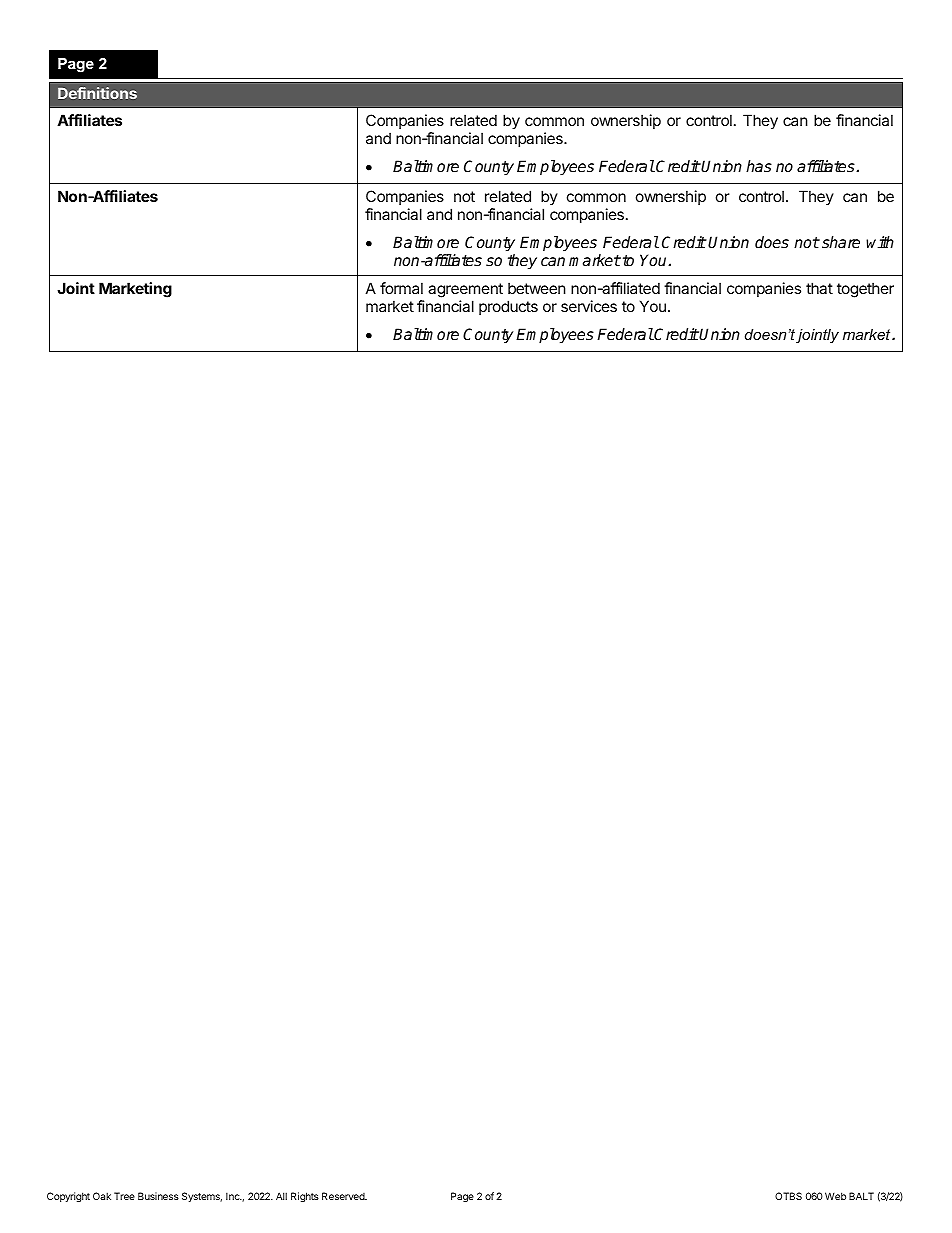 The image size is (952, 1233). I want to click on Reserved, so click(344, 1196).
